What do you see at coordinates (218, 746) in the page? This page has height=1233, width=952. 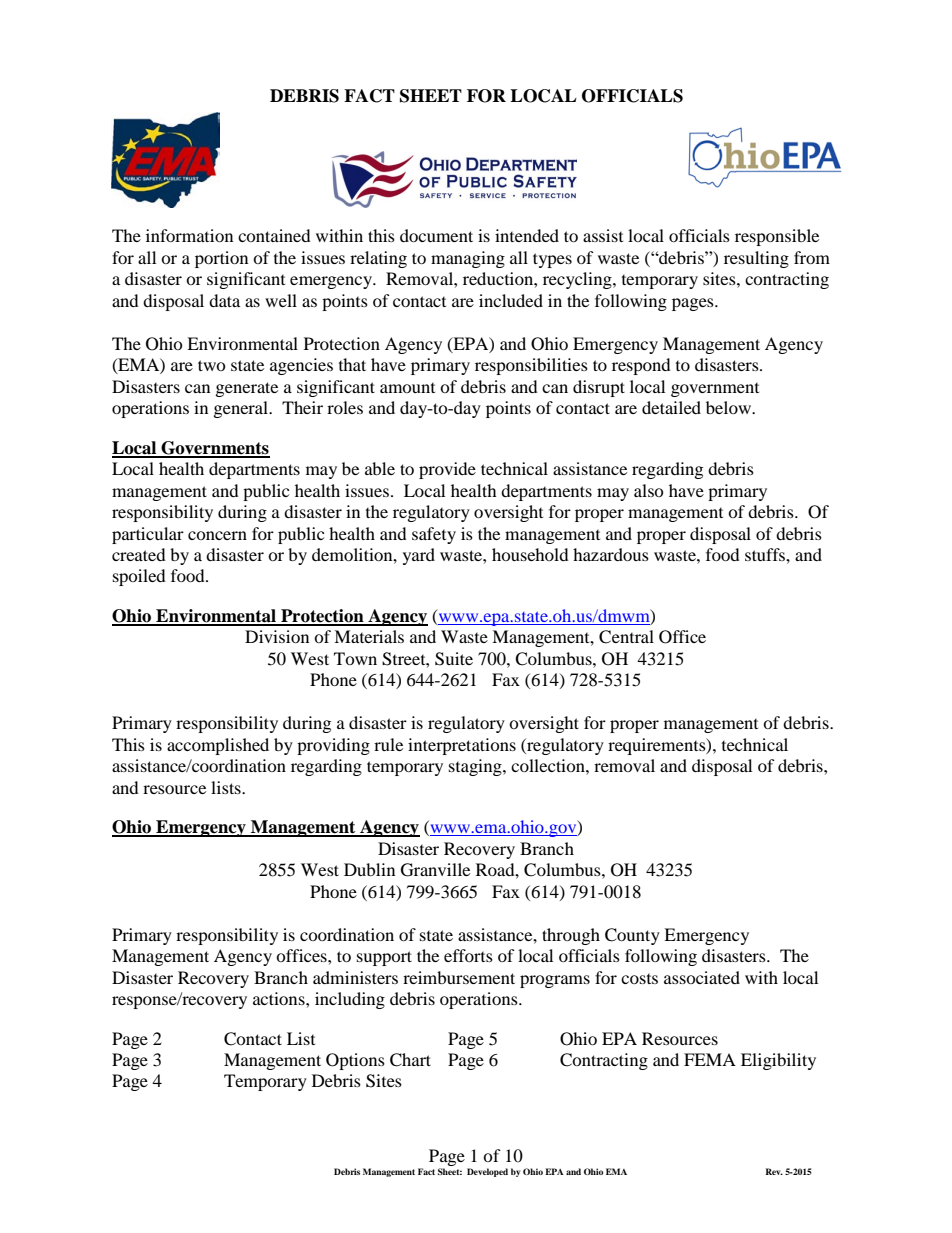 I see `accomplished` at bounding box center [218, 746].
